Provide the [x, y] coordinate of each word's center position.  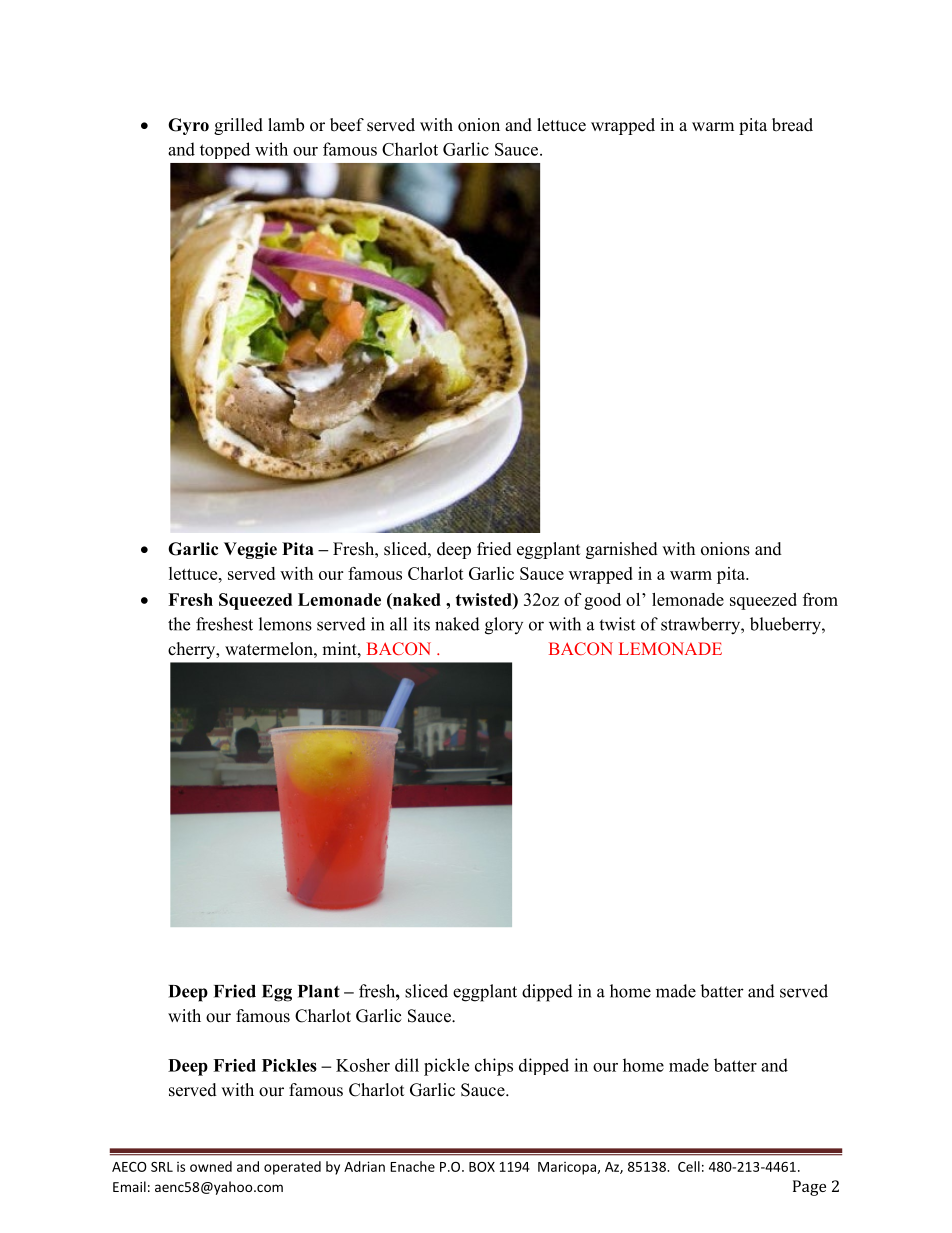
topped [225, 150]
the [179, 624]
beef [347, 125]
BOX [482, 1167]
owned [211, 1166]
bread [792, 125]
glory [504, 626]
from [820, 599]
